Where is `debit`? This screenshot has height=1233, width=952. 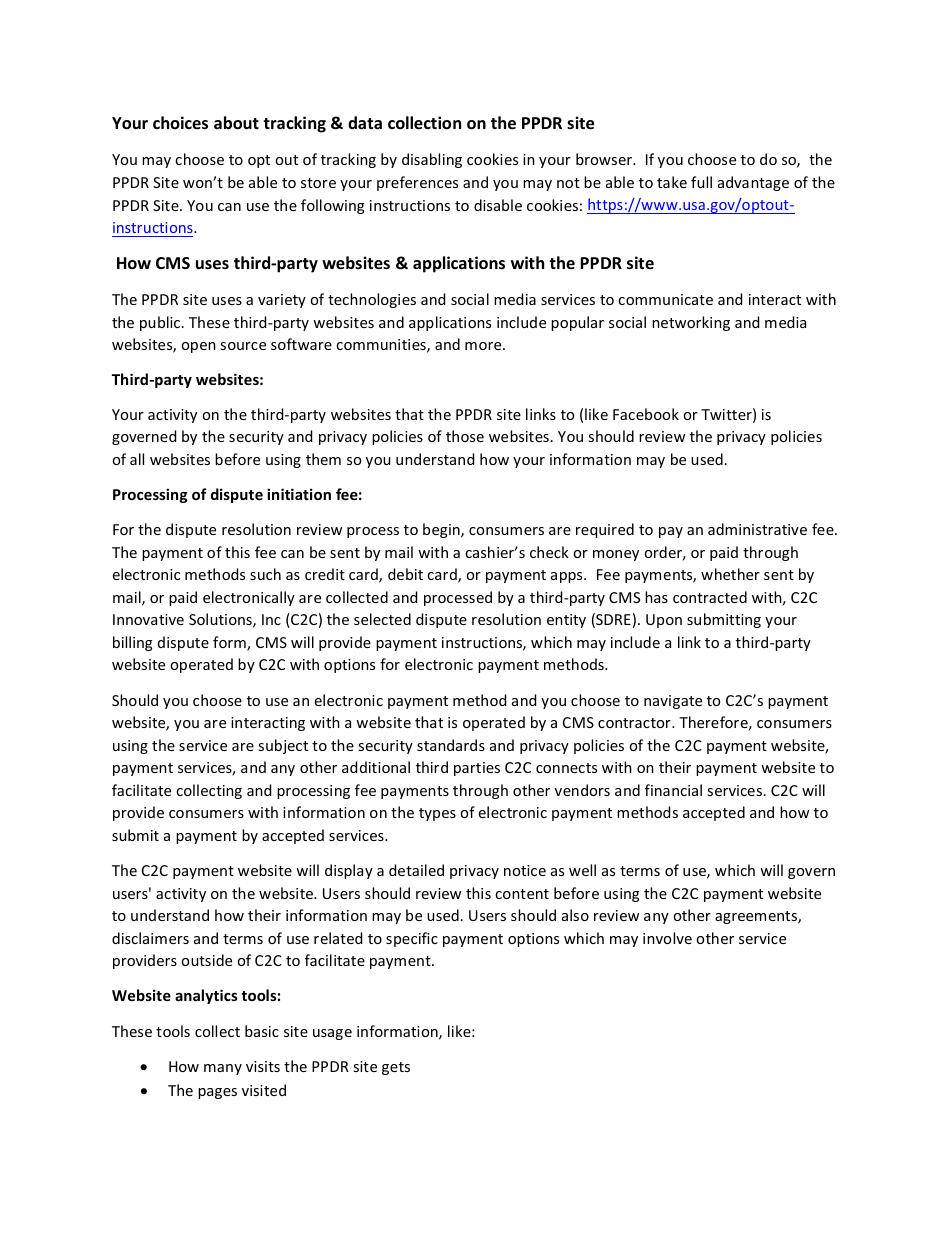
debit is located at coordinates (405, 574).
